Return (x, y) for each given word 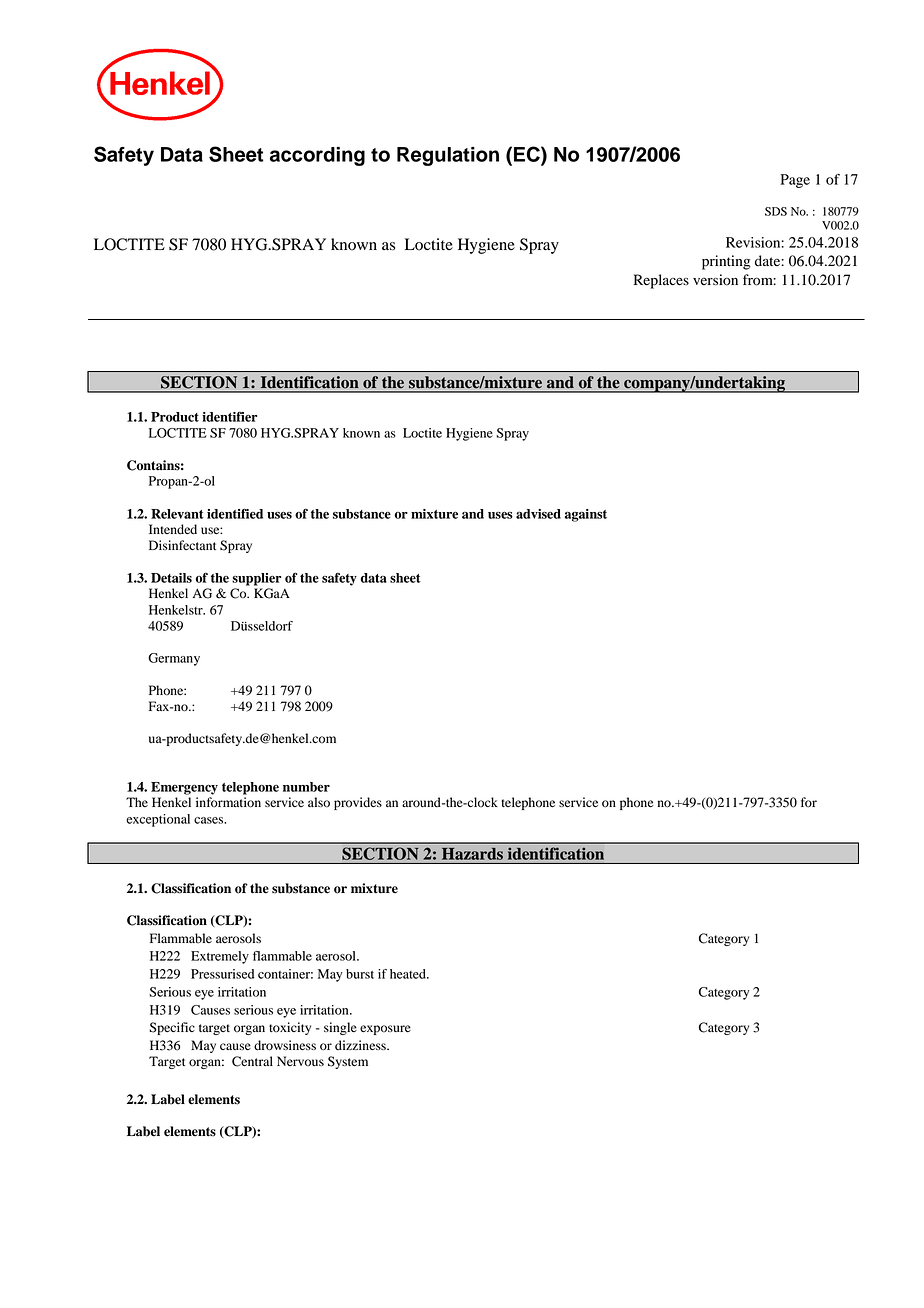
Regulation (448, 156)
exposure (385, 1030)
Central (252, 1061)
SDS (776, 211)
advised (538, 514)
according (317, 156)
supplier (256, 579)
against (586, 515)
